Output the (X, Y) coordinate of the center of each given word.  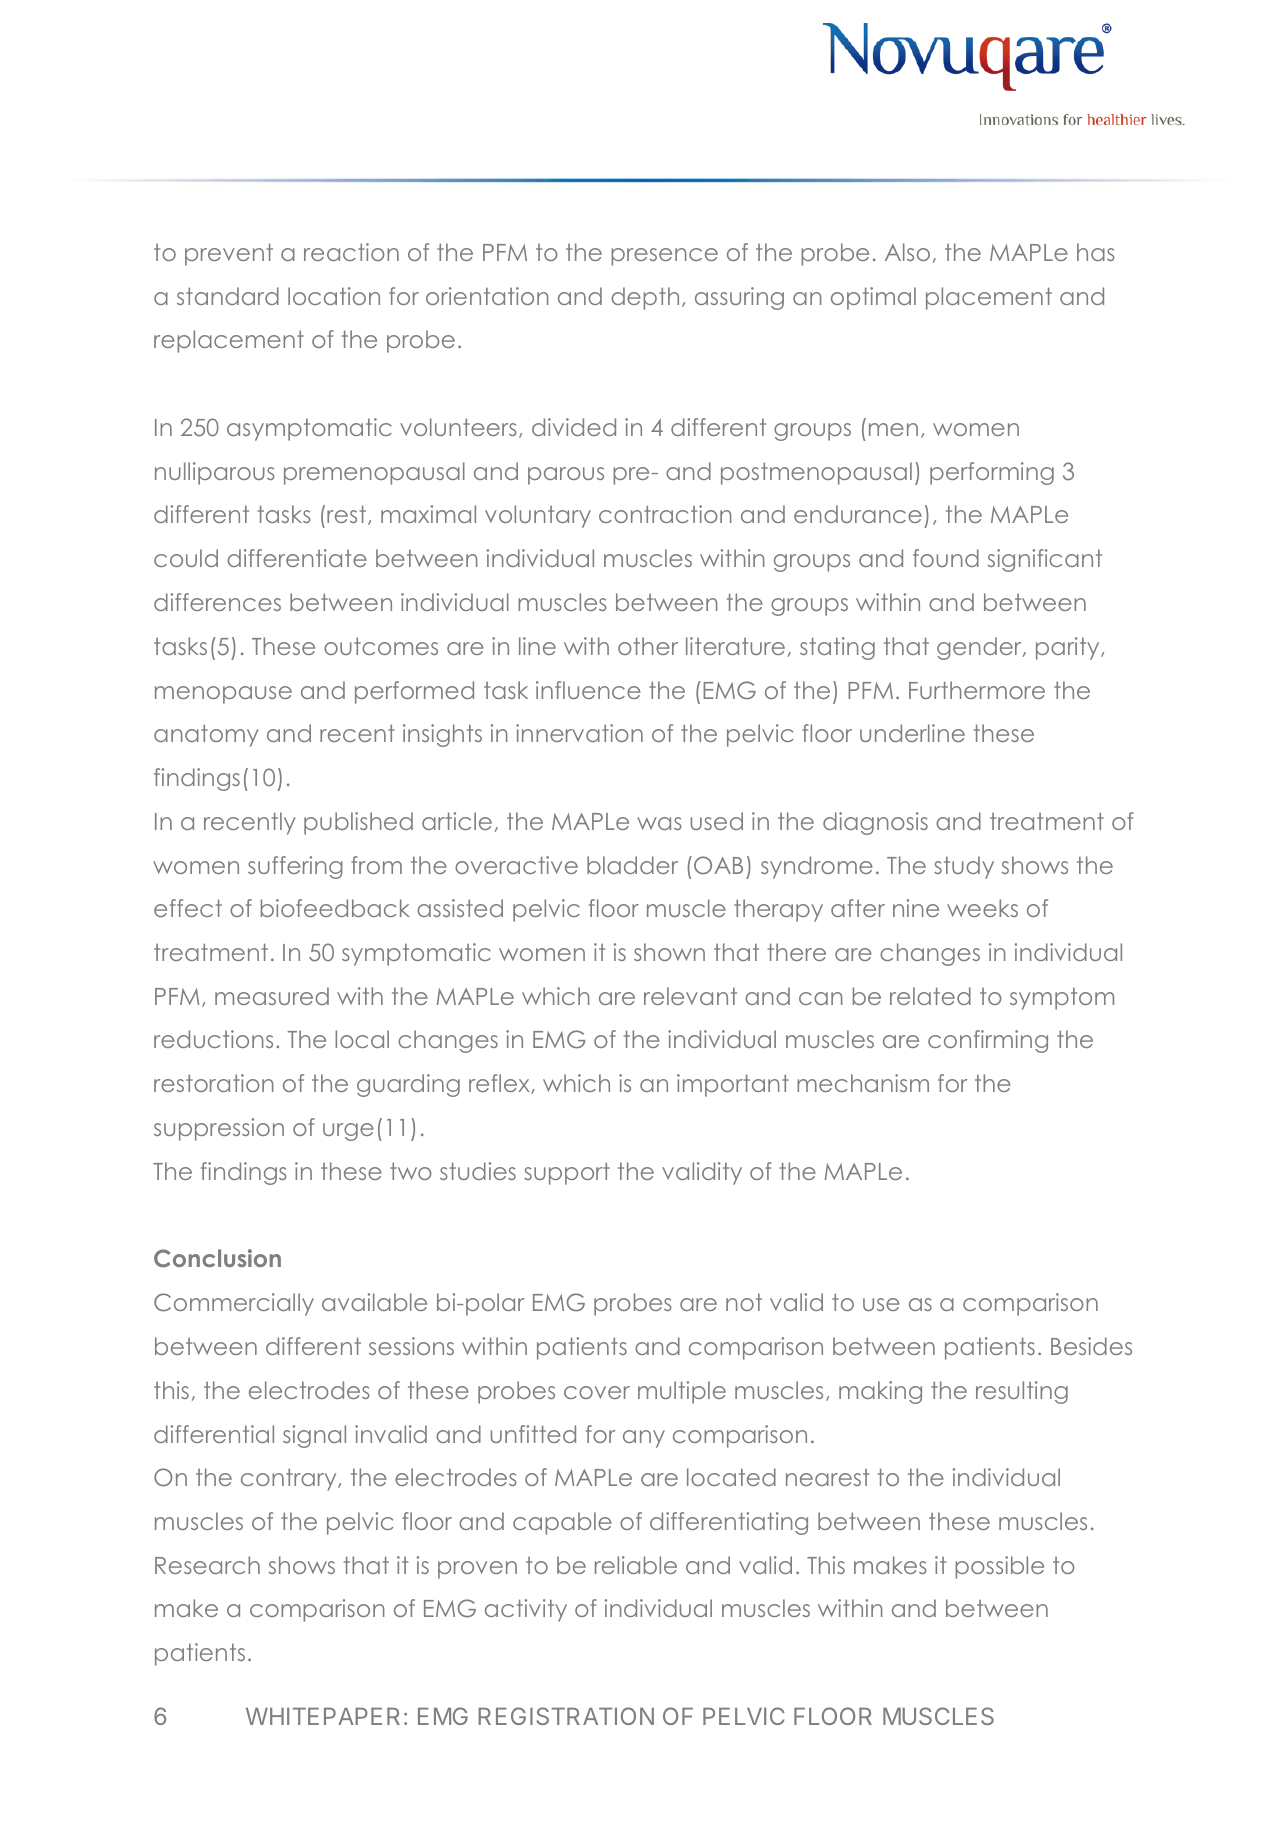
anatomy (206, 735)
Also (907, 252)
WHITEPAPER (323, 1716)
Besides (1091, 1346)
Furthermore (977, 690)
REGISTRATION (566, 1716)
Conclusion (217, 1258)
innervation (579, 733)
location (334, 296)
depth (645, 298)
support (567, 1173)
